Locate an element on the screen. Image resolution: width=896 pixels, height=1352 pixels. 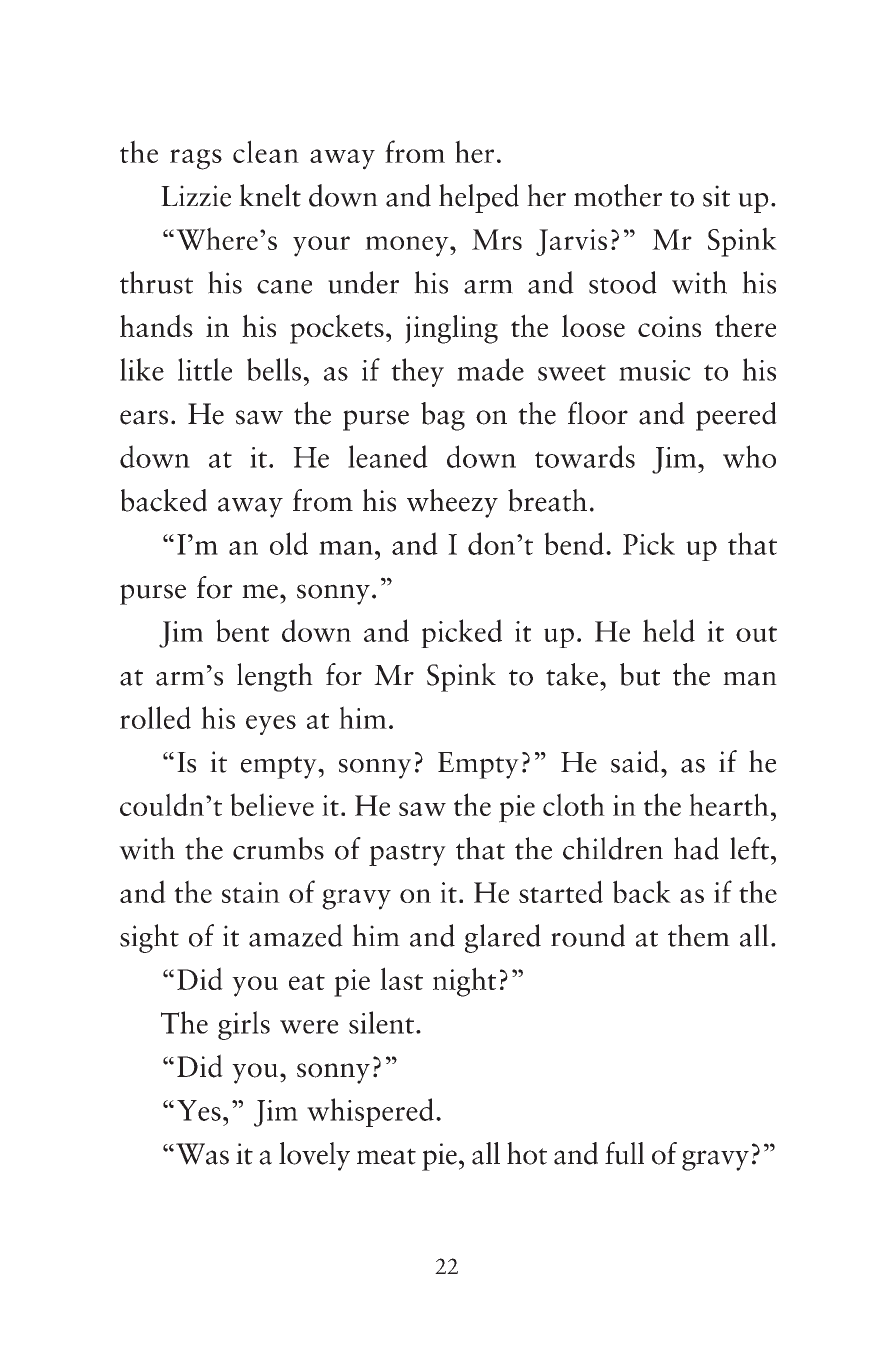
Lizzie is located at coordinates (196, 196).
